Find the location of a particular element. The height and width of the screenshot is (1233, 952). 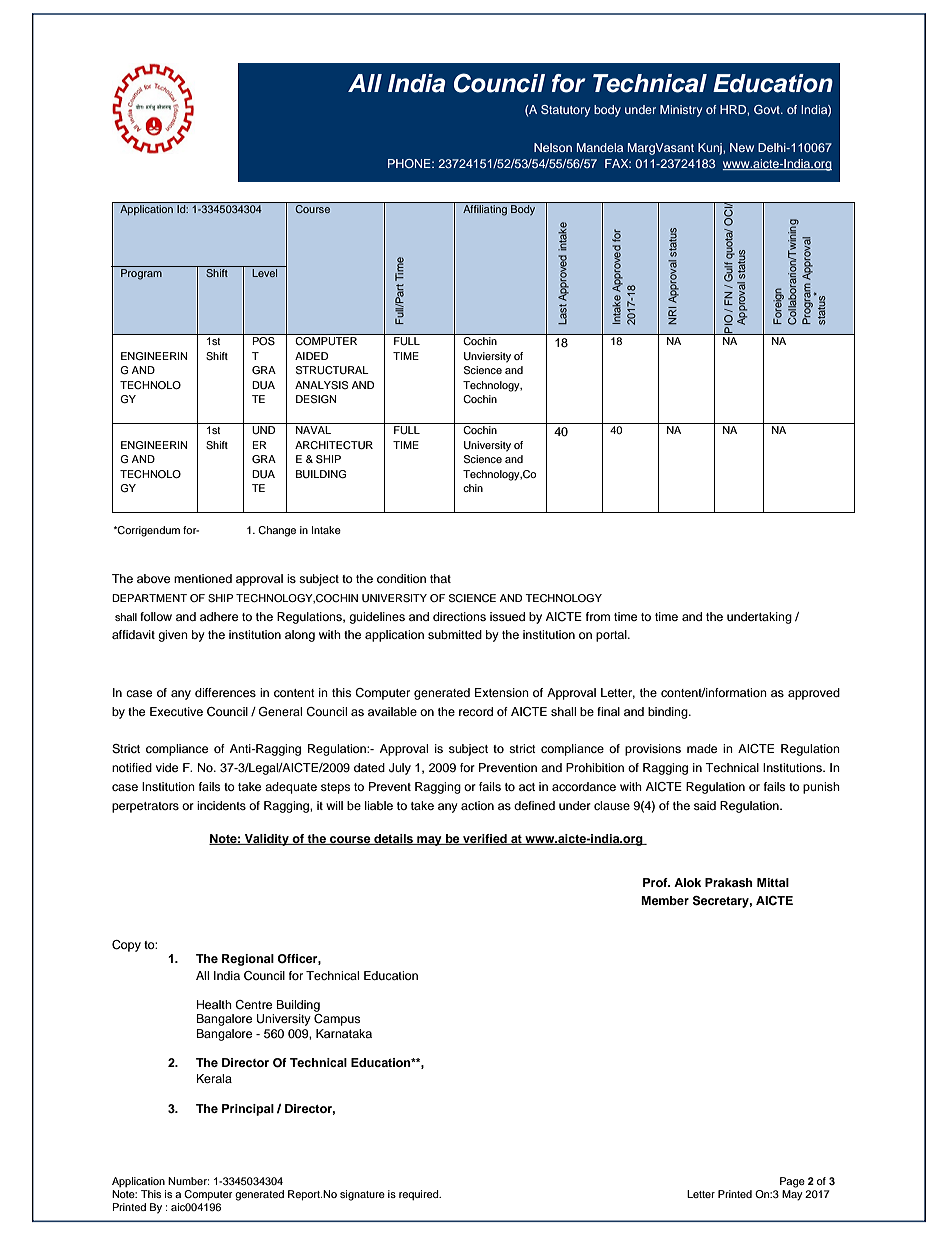

New is located at coordinates (742, 147).
